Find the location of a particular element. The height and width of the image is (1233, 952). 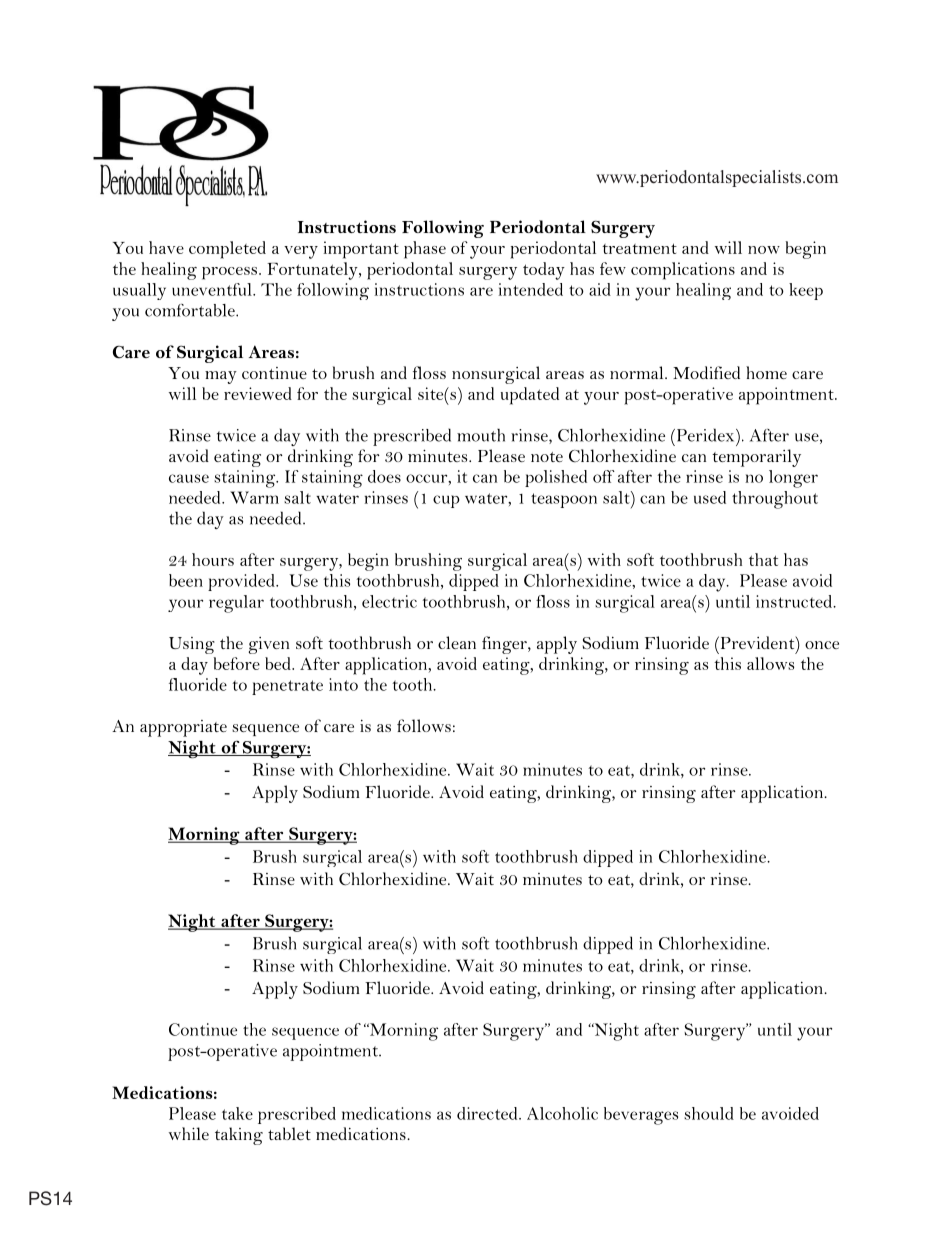

now is located at coordinates (764, 250).
